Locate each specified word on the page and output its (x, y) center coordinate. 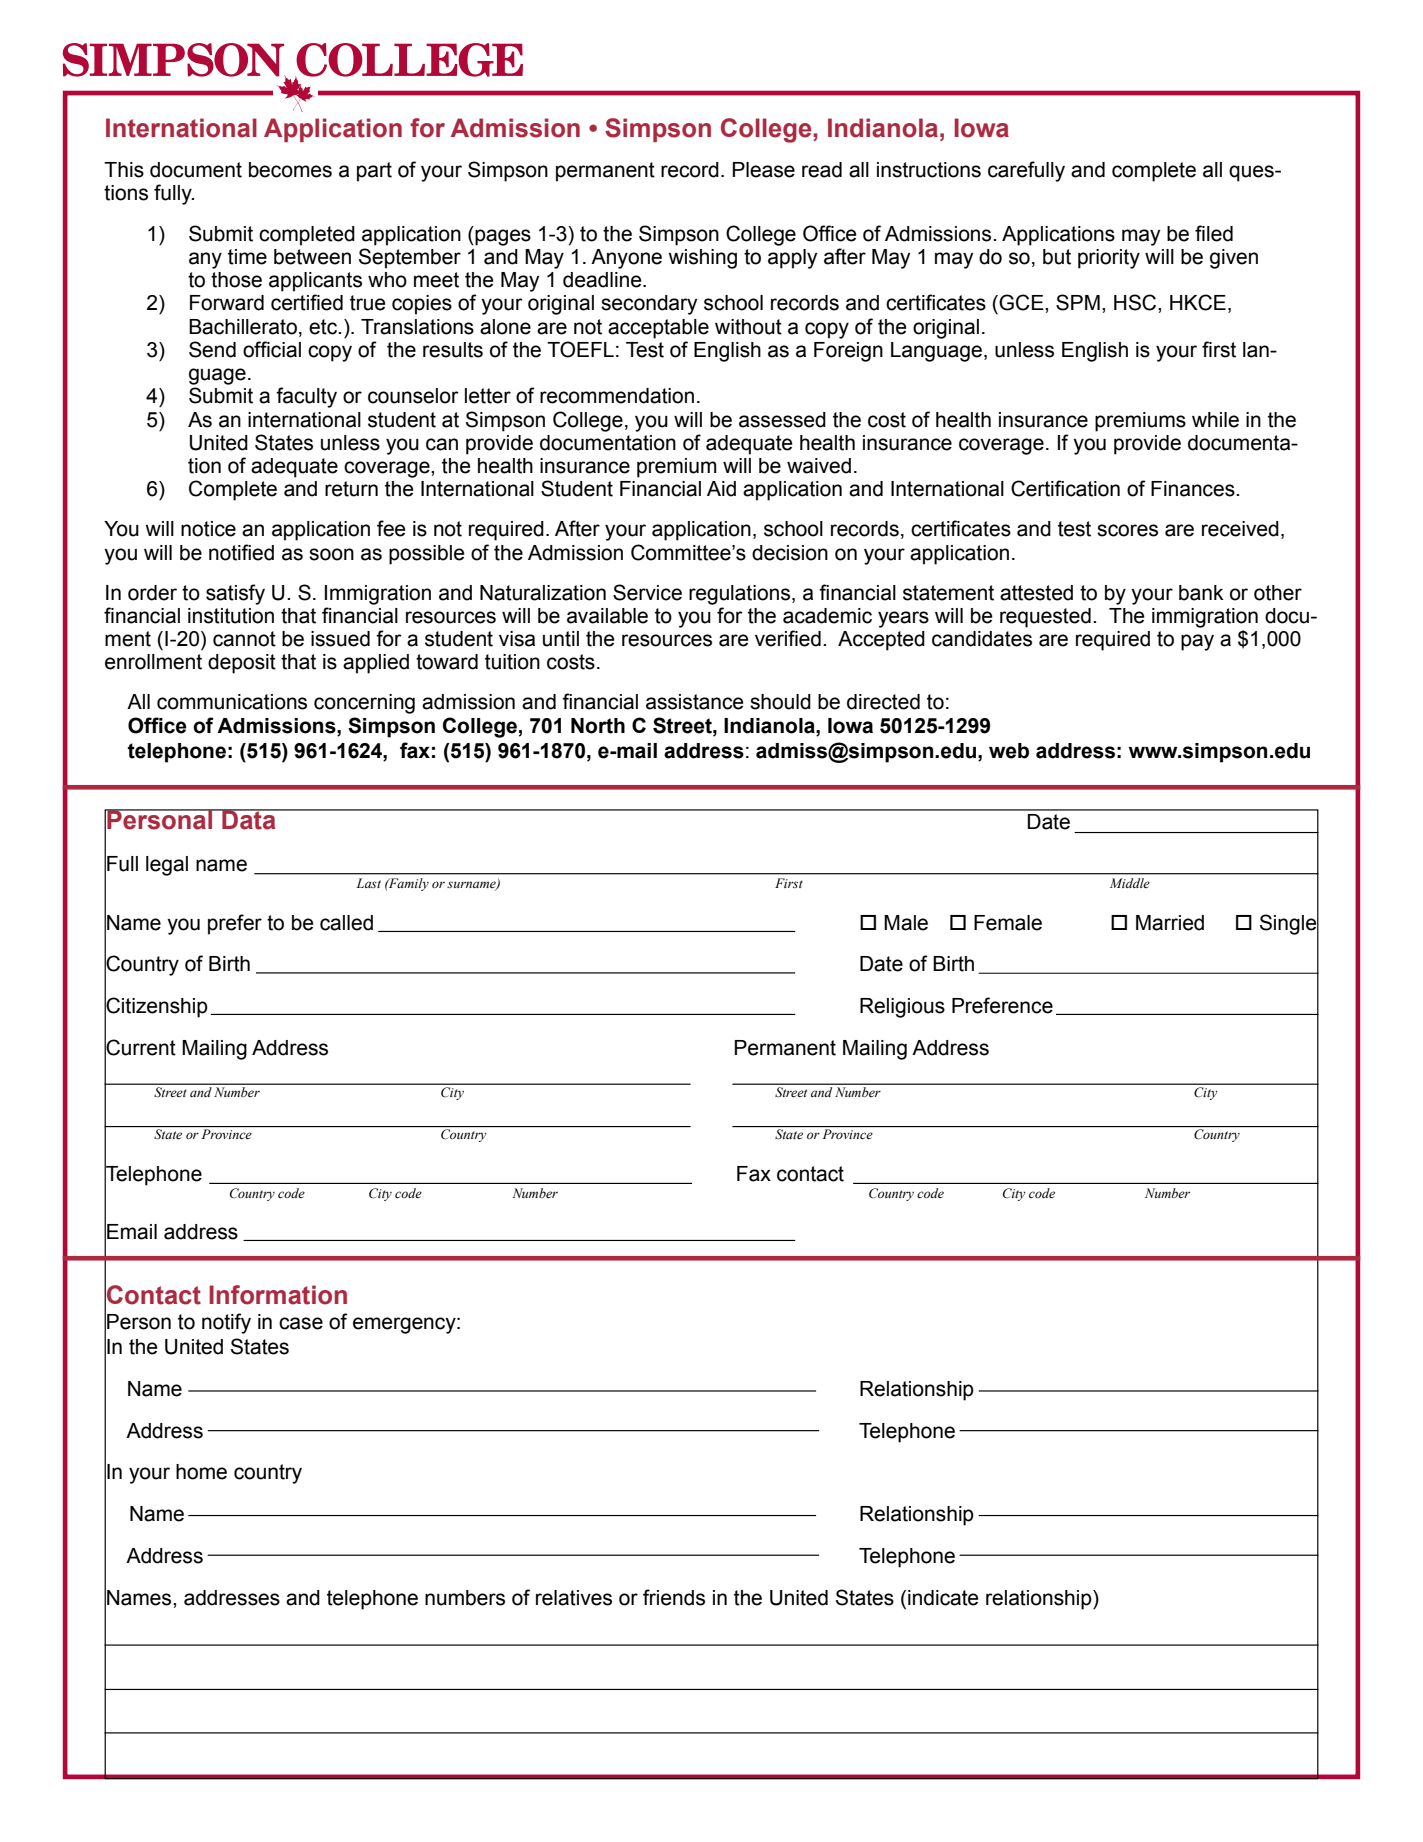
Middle (1130, 883)
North (598, 726)
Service (647, 592)
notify (226, 1323)
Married (1170, 923)
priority (1109, 259)
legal (167, 866)
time (247, 257)
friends (674, 1597)
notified (241, 552)
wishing (702, 259)
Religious (902, 1008)
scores (1127, 530)
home (201, 1472)
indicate (943, 1598)
